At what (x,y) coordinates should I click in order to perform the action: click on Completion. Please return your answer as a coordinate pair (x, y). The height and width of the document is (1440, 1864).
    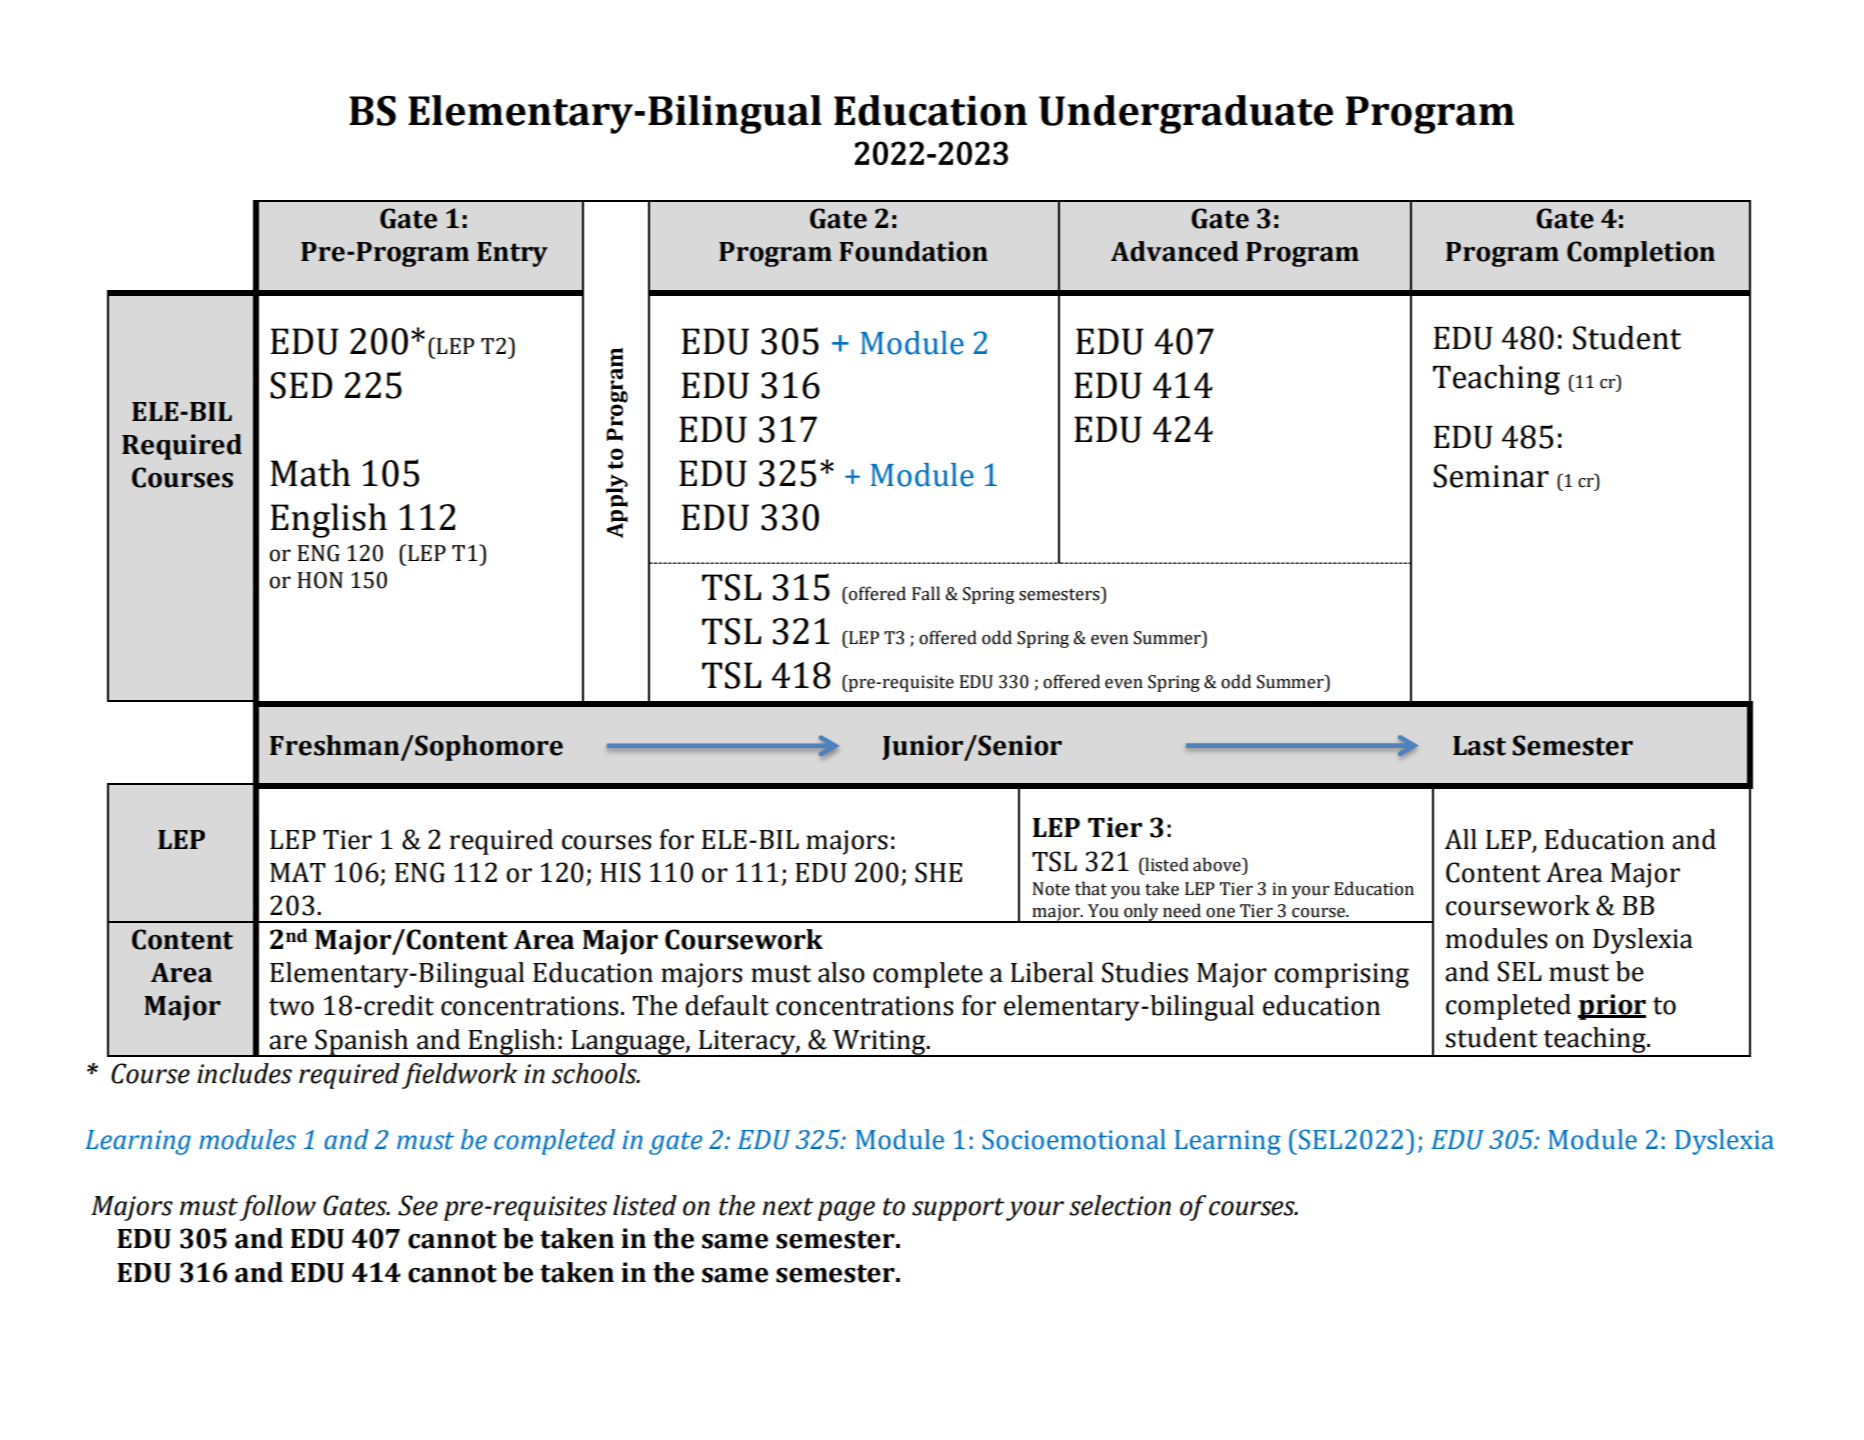
    Looking at the image, I should click on (1641, 254).
